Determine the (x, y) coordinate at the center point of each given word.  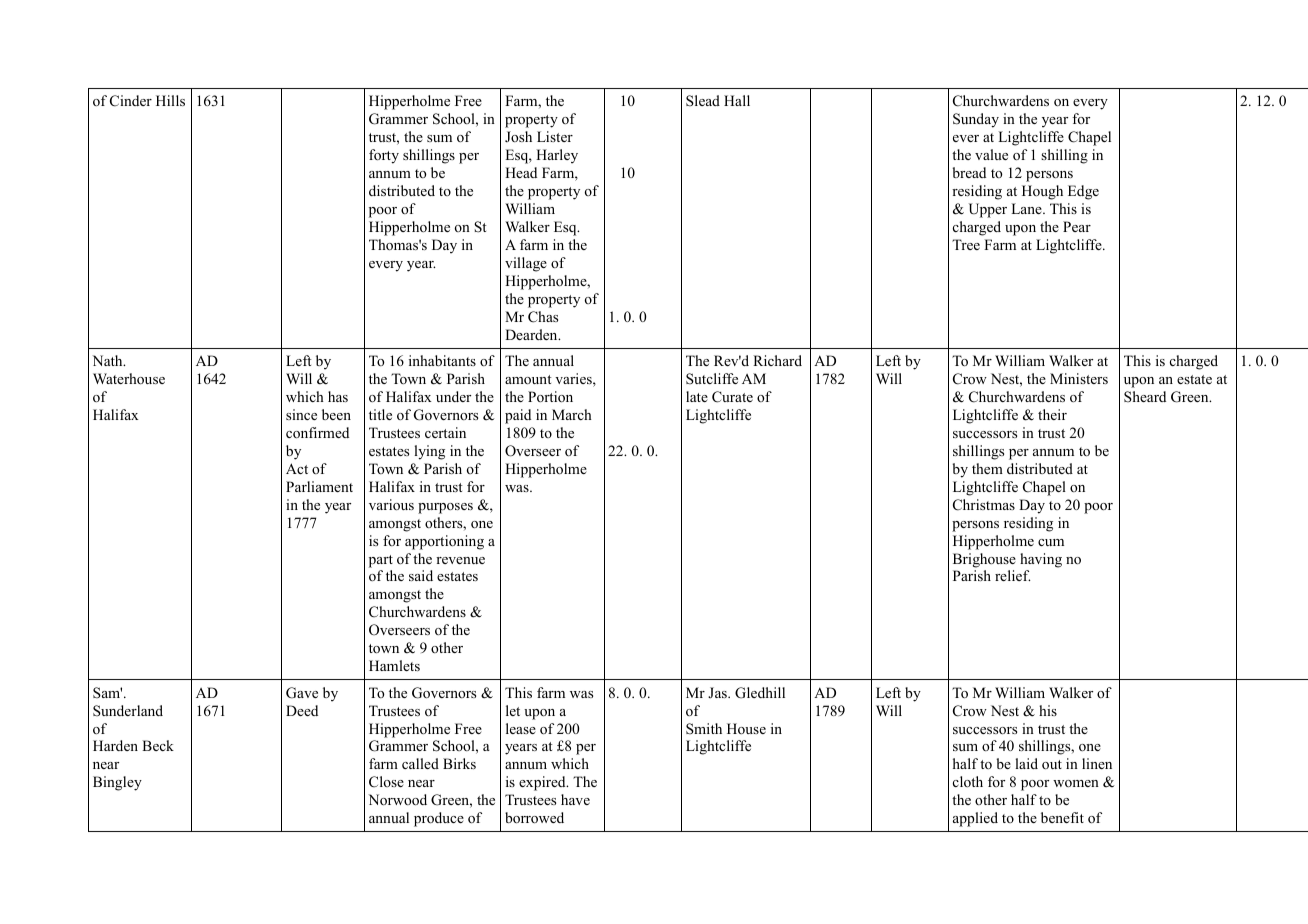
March (572, 414)
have (575, 799)
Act (297, 468)
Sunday (976, 120)
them (987, 468)
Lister (555, 136)
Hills (170, 100)
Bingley (117, 783)
